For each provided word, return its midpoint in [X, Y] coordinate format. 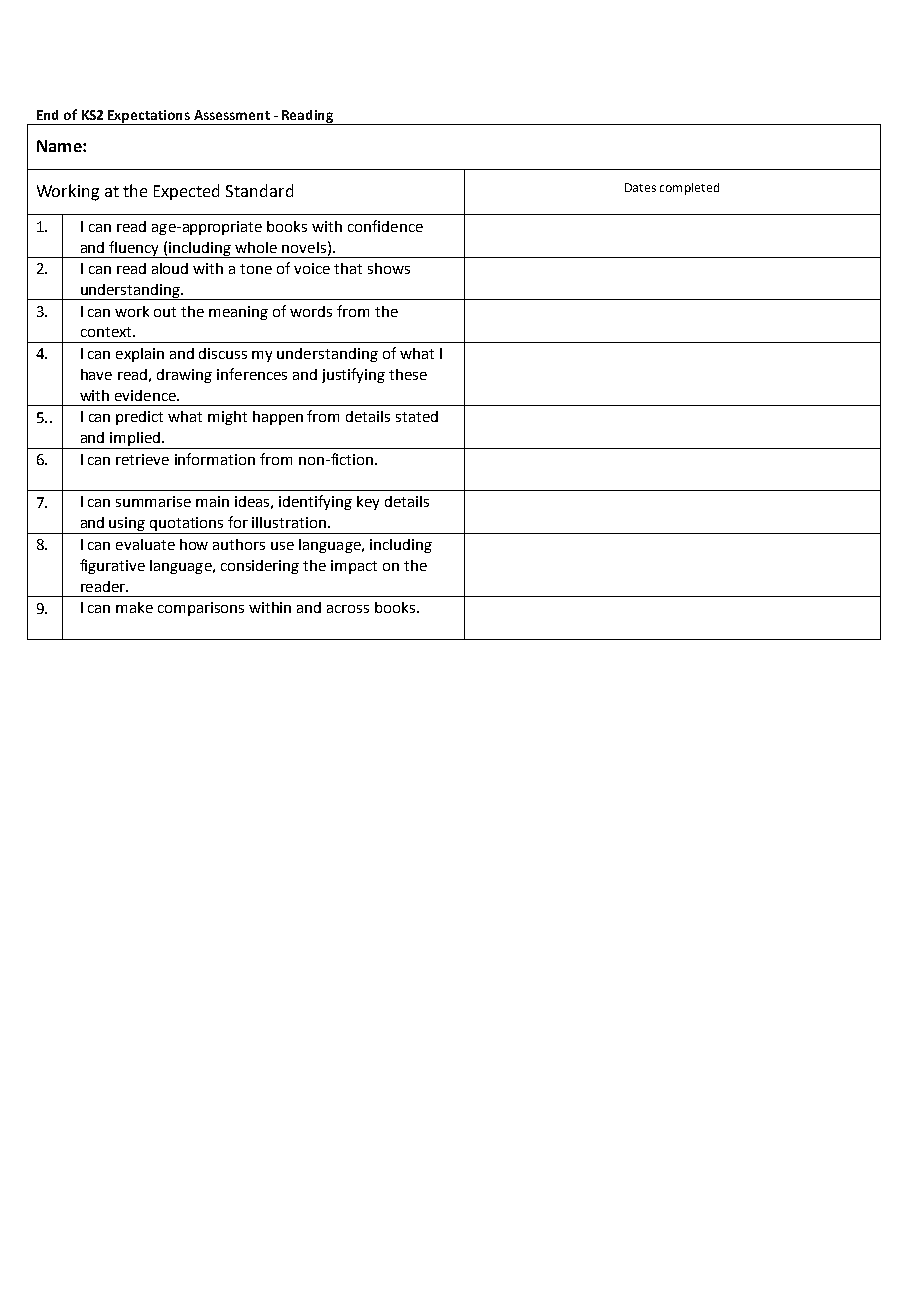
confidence [385, 226]
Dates [640, 187]
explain [140, 355]
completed [689, 189]
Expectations [149, 117]
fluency [134, 249]
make [134, 607]
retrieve [142, 459]
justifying [353, 375]
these [408, 374]
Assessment [232, 115]
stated [417, 416]
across [348, 609]
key [368, 503]
